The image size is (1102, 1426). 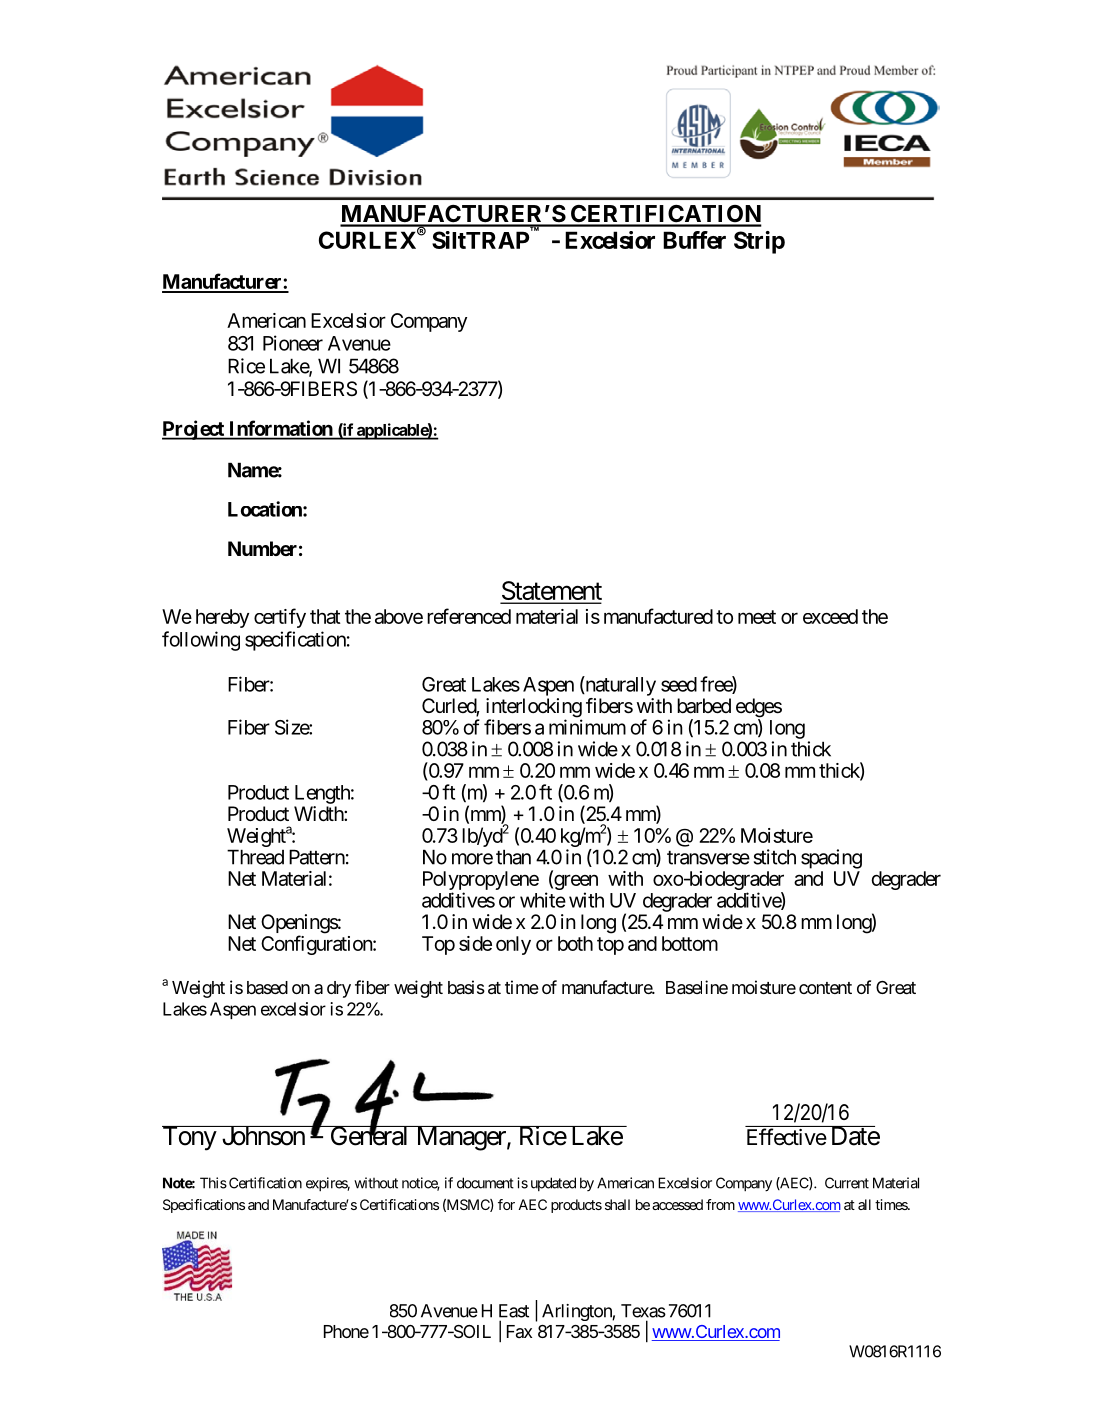 What do you see at coordinates (514, 1311) in the document?
I see `East` at bounding box center [514, 1311].
